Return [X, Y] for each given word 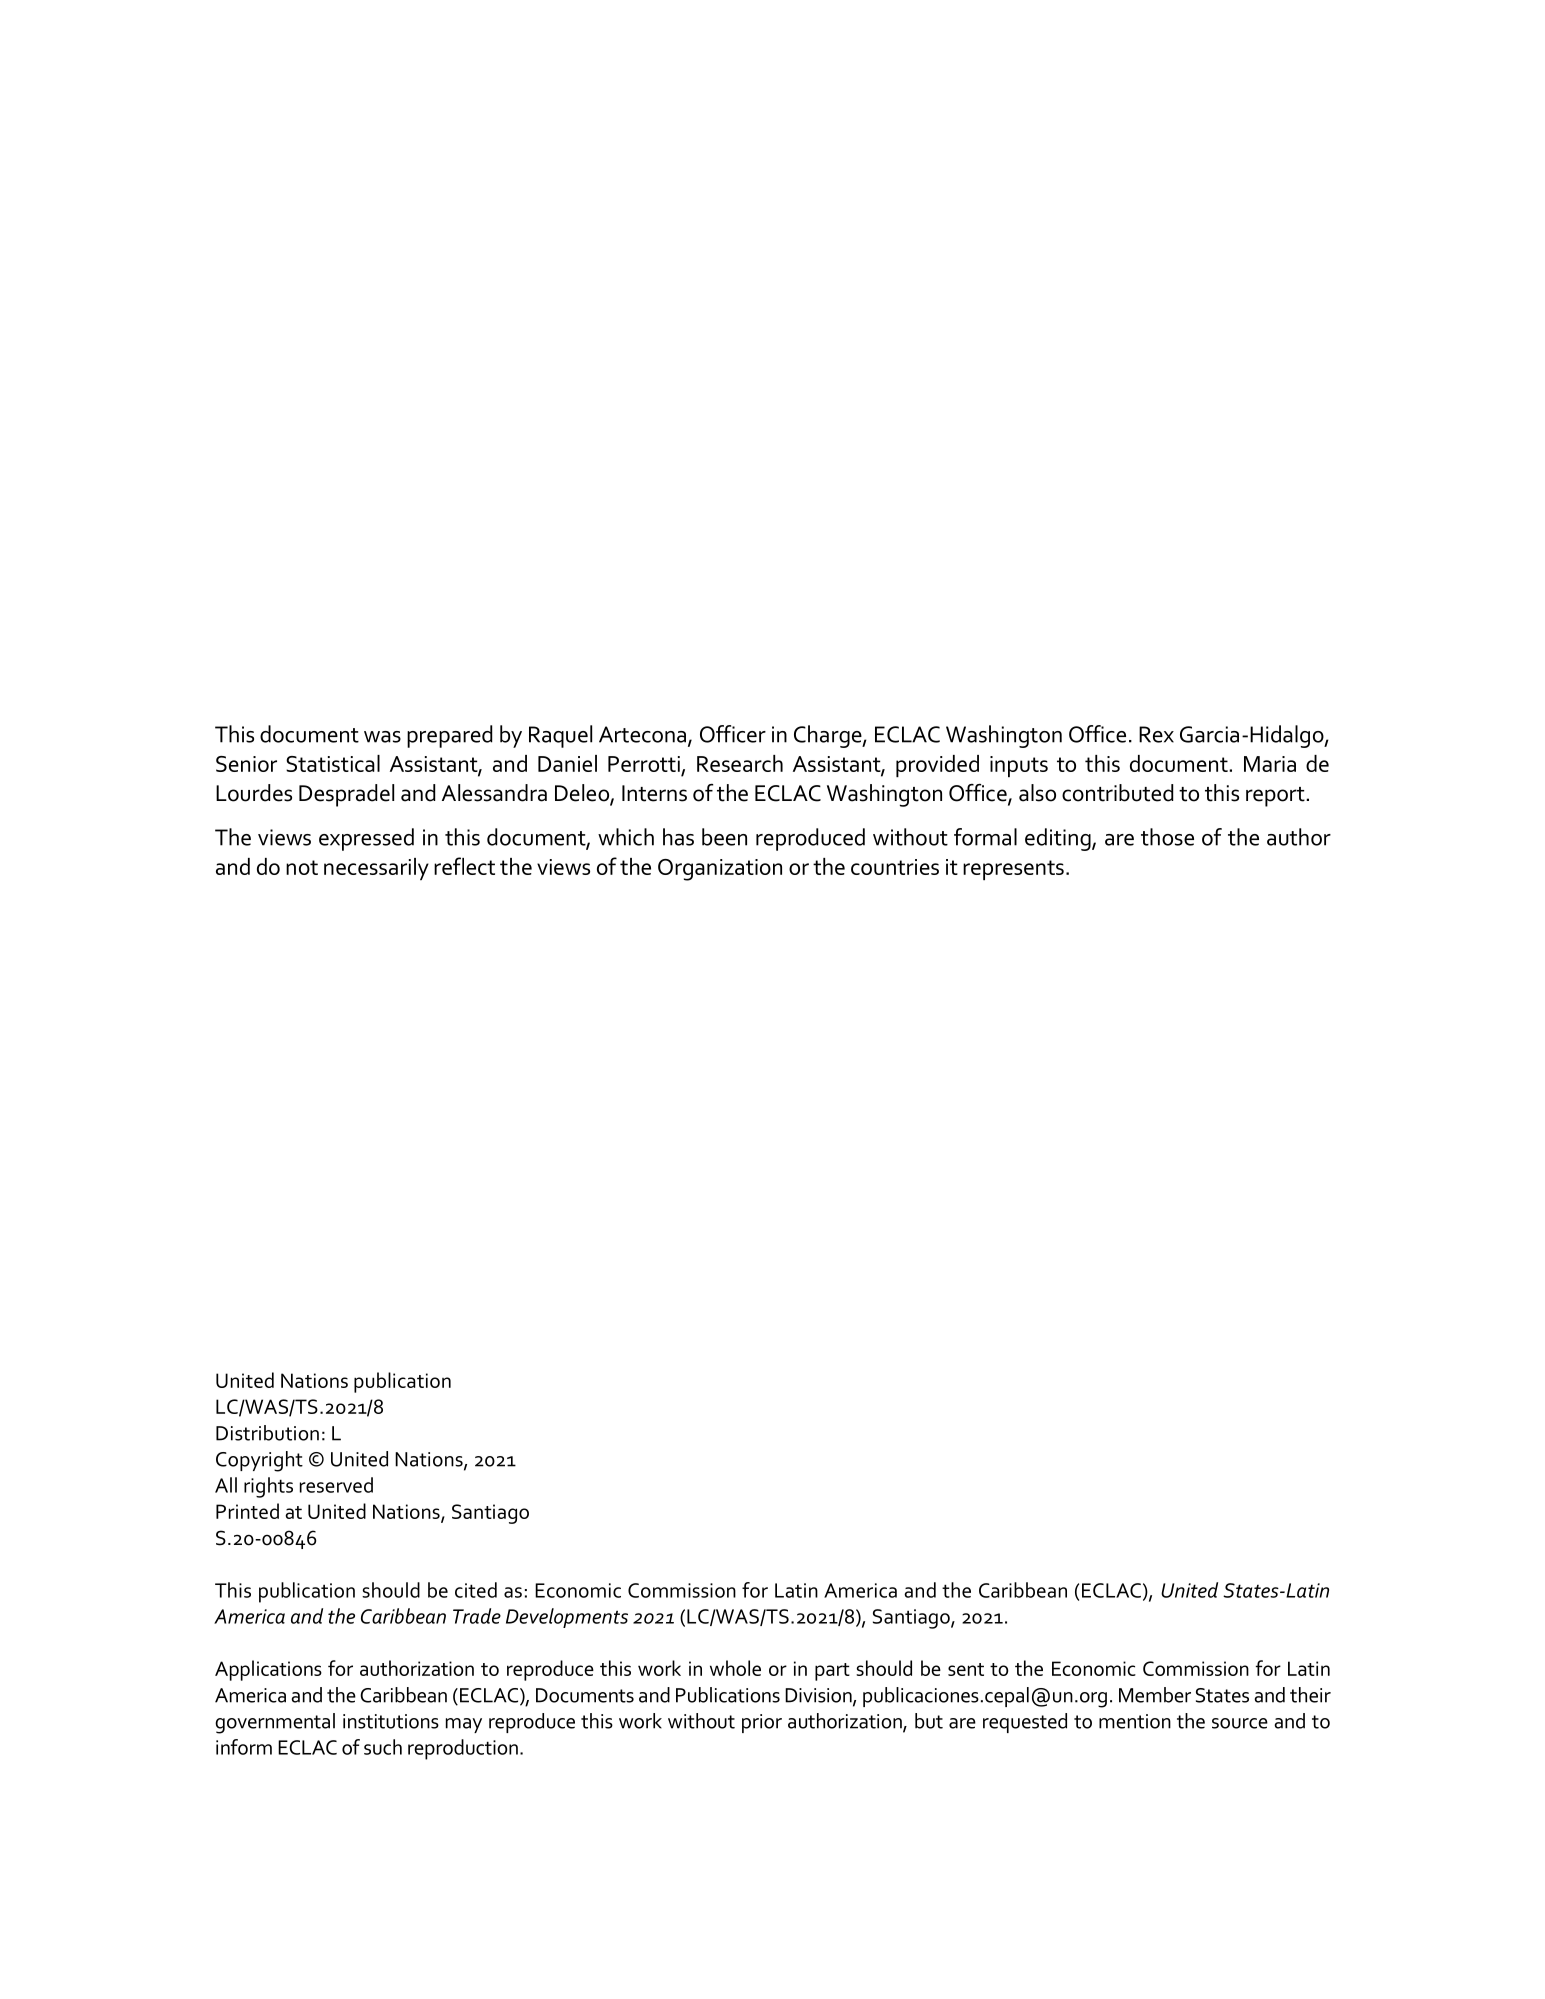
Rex [1156, 734]
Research [740, 763]
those [1167, 837]
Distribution [267, 1433]
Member [1155, 1695]
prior [762, 1723]
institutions [391, 1721]
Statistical [333, 763]
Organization [720, 870]
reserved [336, 1485]
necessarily [376, 869]
